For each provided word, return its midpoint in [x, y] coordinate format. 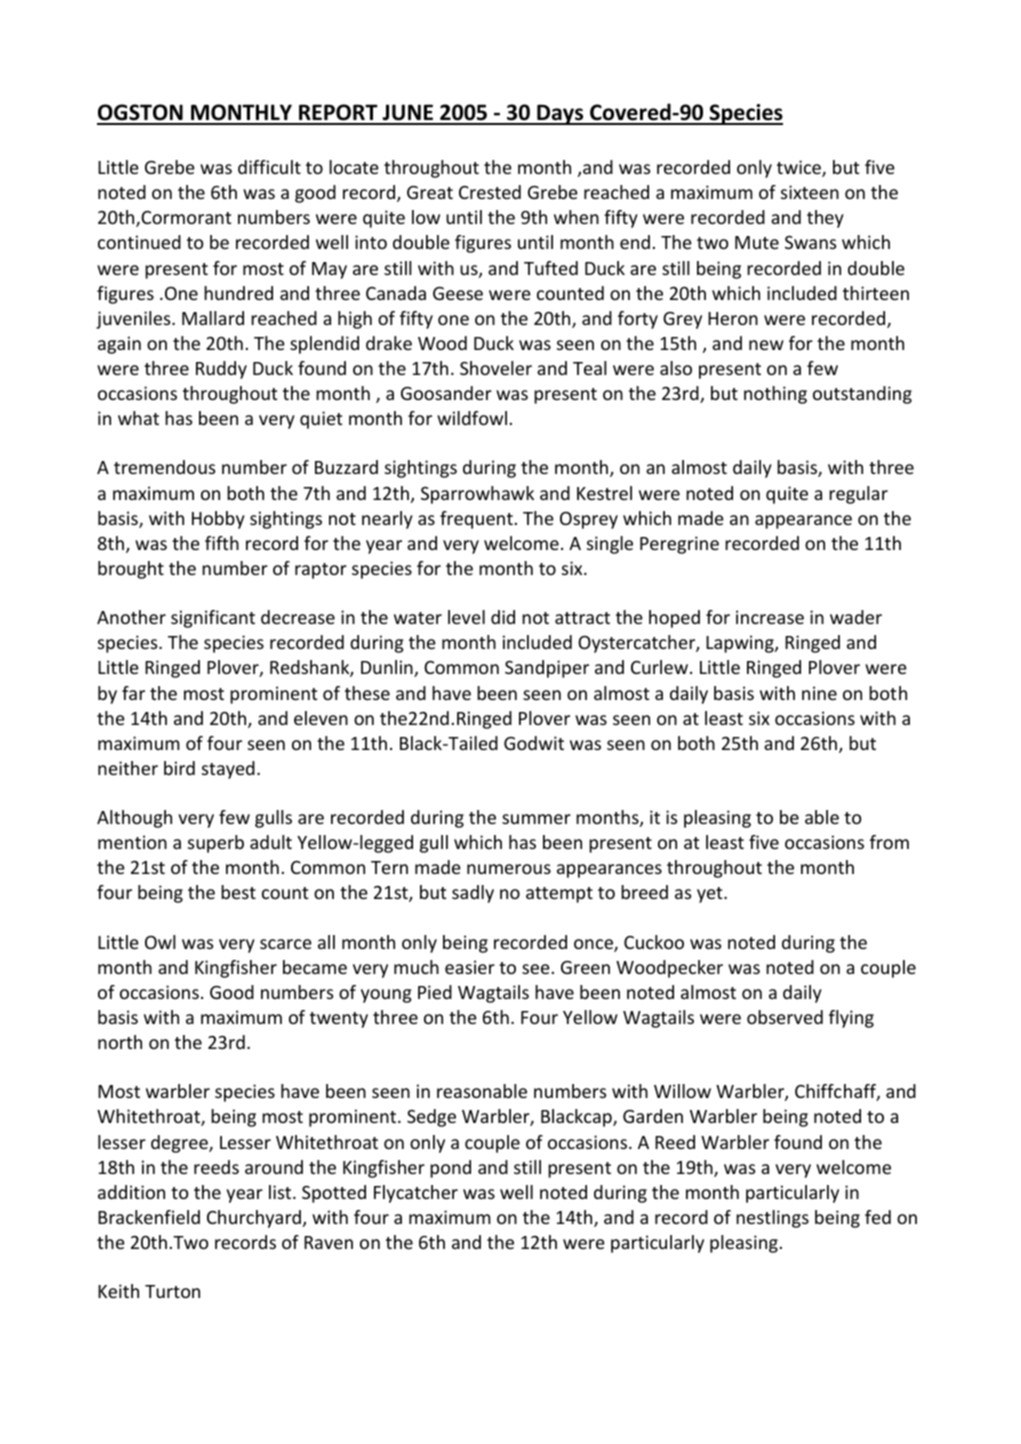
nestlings [772, 1219]
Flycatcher [416, 1194]
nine [819, 693]
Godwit [534, 743]
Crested [490, 192]
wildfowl [472, 418]
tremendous [164, 467]
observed [785, 1017]
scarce [286, 944]
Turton [172, 1291]
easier [470, 967]
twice [800, 168]
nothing [775, 395]
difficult [269, 167]
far [133, 693]
